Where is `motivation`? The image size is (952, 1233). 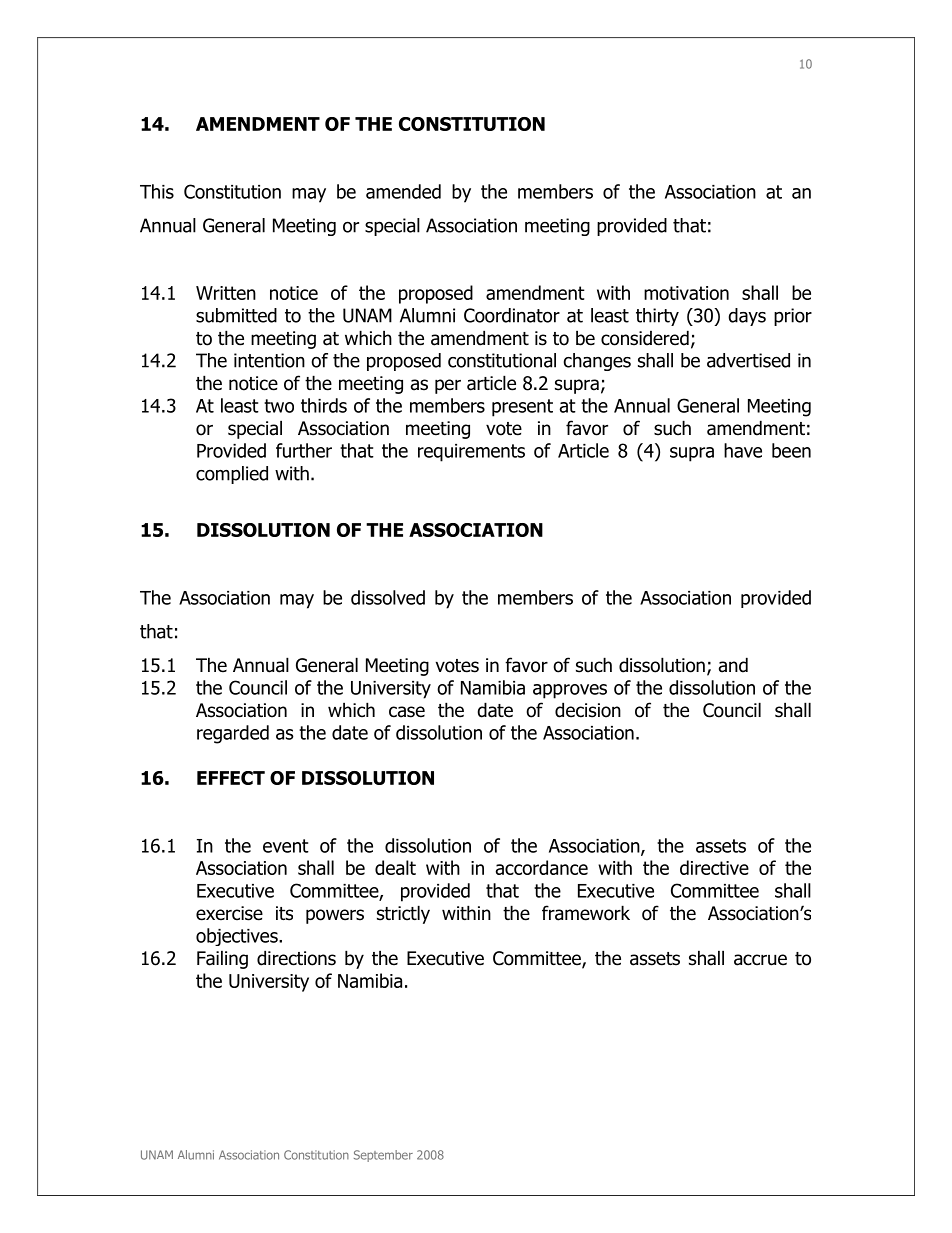 motivation is located at coordinates (686, 293).
